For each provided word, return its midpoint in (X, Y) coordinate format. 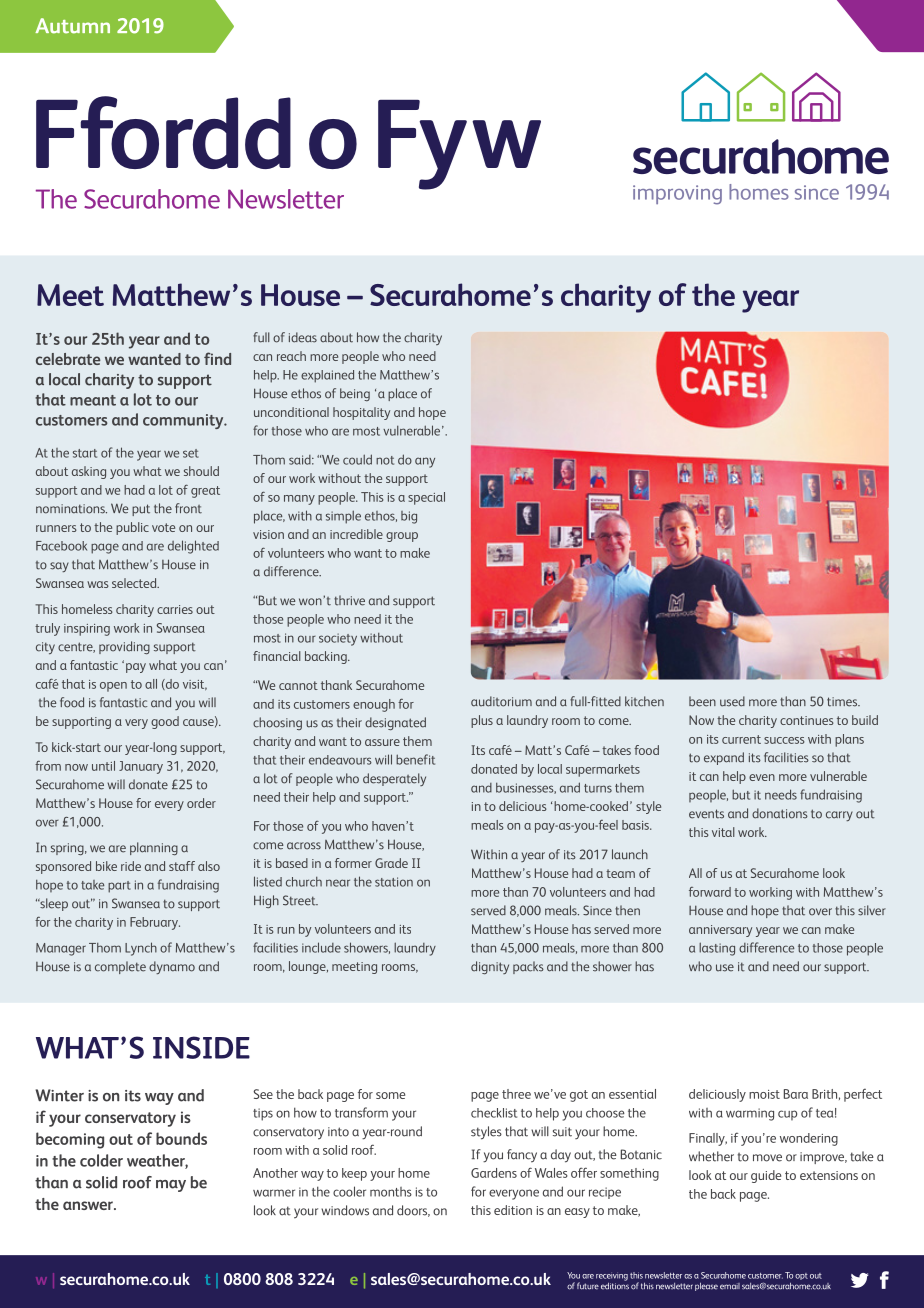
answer (89, 1205)
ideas (303, 337)
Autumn (72, 26)
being (355, 394)
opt (801, 1276)
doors (413, 1211)
